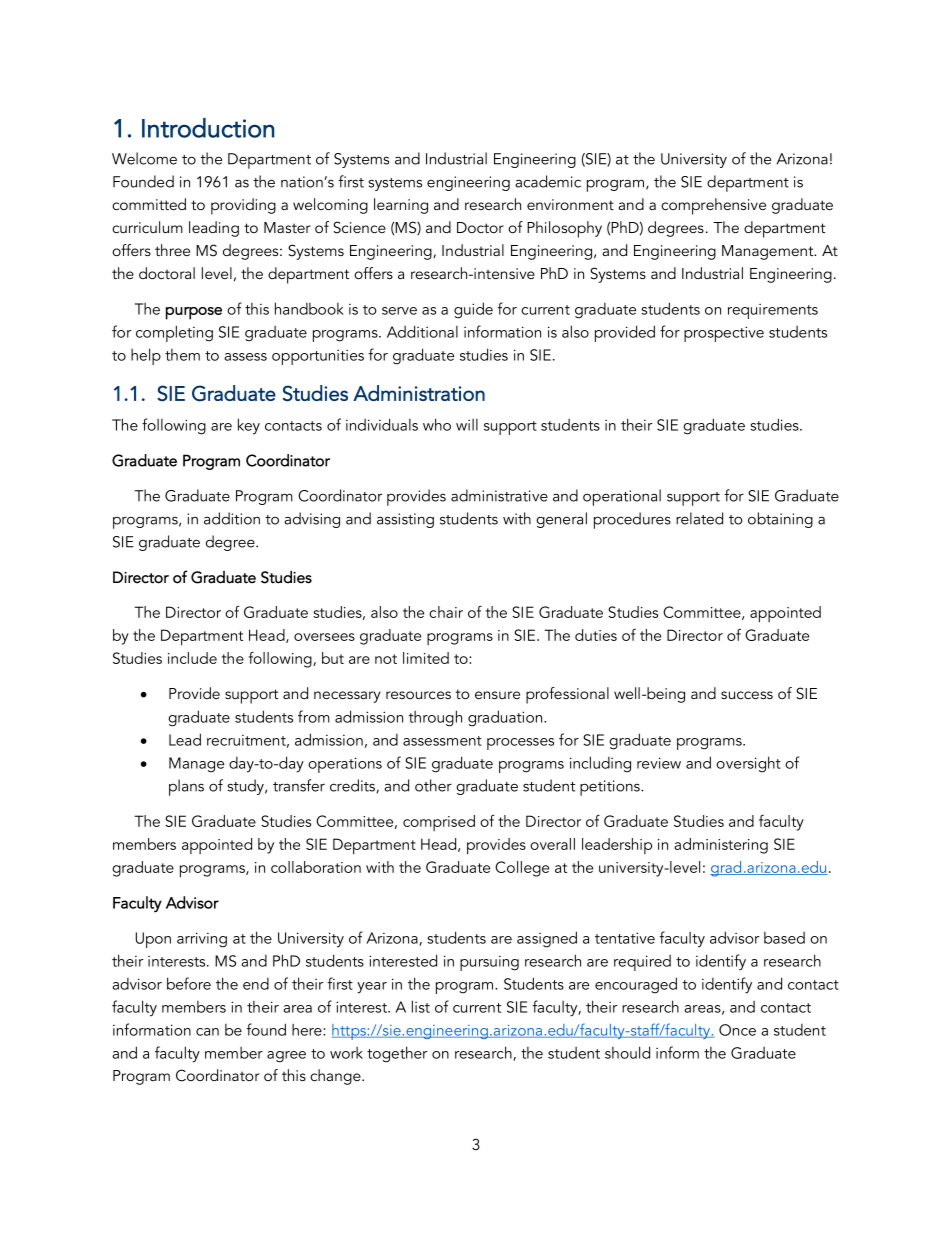 Image resolution: width=952 pixels, height=1233 pixels. Describe the element at coordinates (208, 128) in the image. I see `Introduction` at that location.
